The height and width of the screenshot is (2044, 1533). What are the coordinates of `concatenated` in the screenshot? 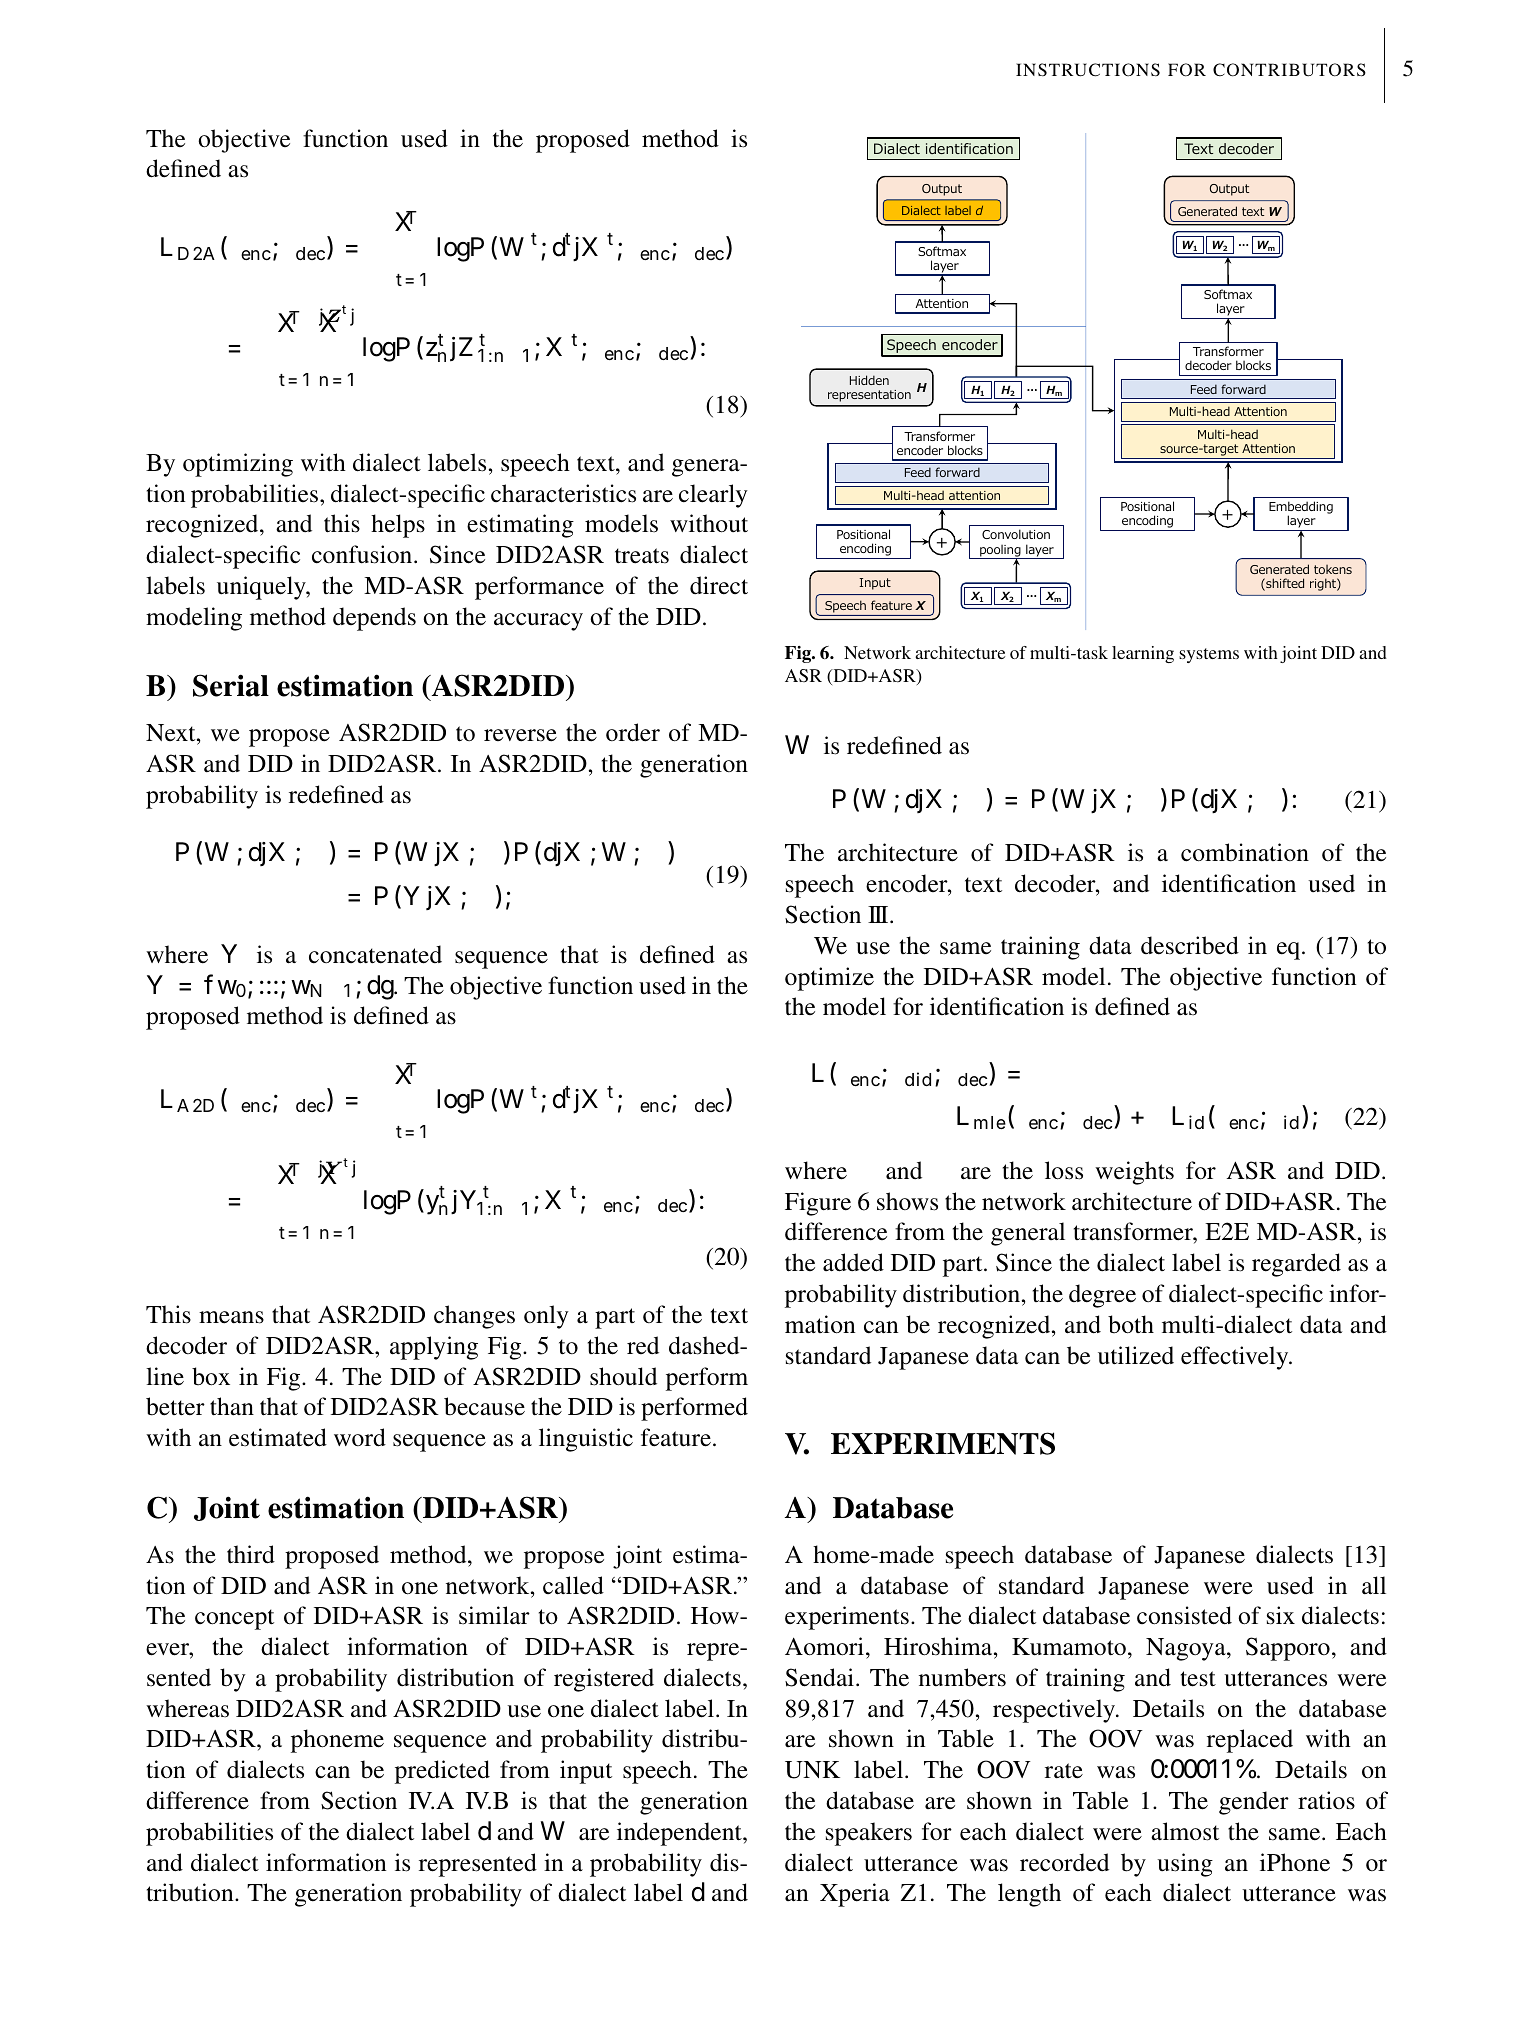 It's located at (375, 954).
